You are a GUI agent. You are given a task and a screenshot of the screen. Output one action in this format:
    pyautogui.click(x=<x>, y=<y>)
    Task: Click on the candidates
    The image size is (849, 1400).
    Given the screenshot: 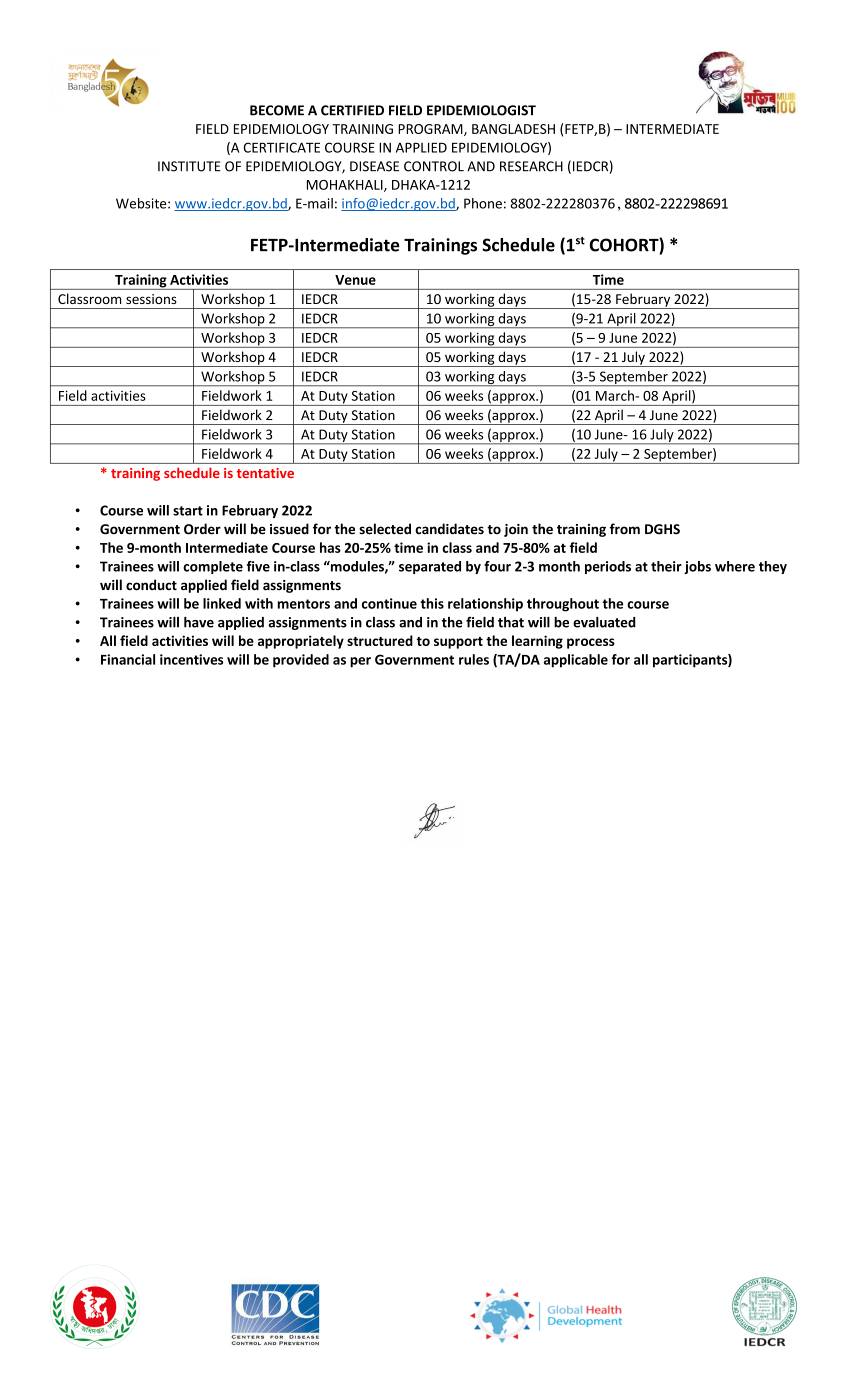 What is the action you would take?
    pyautogui.click(x=449, y=529)
